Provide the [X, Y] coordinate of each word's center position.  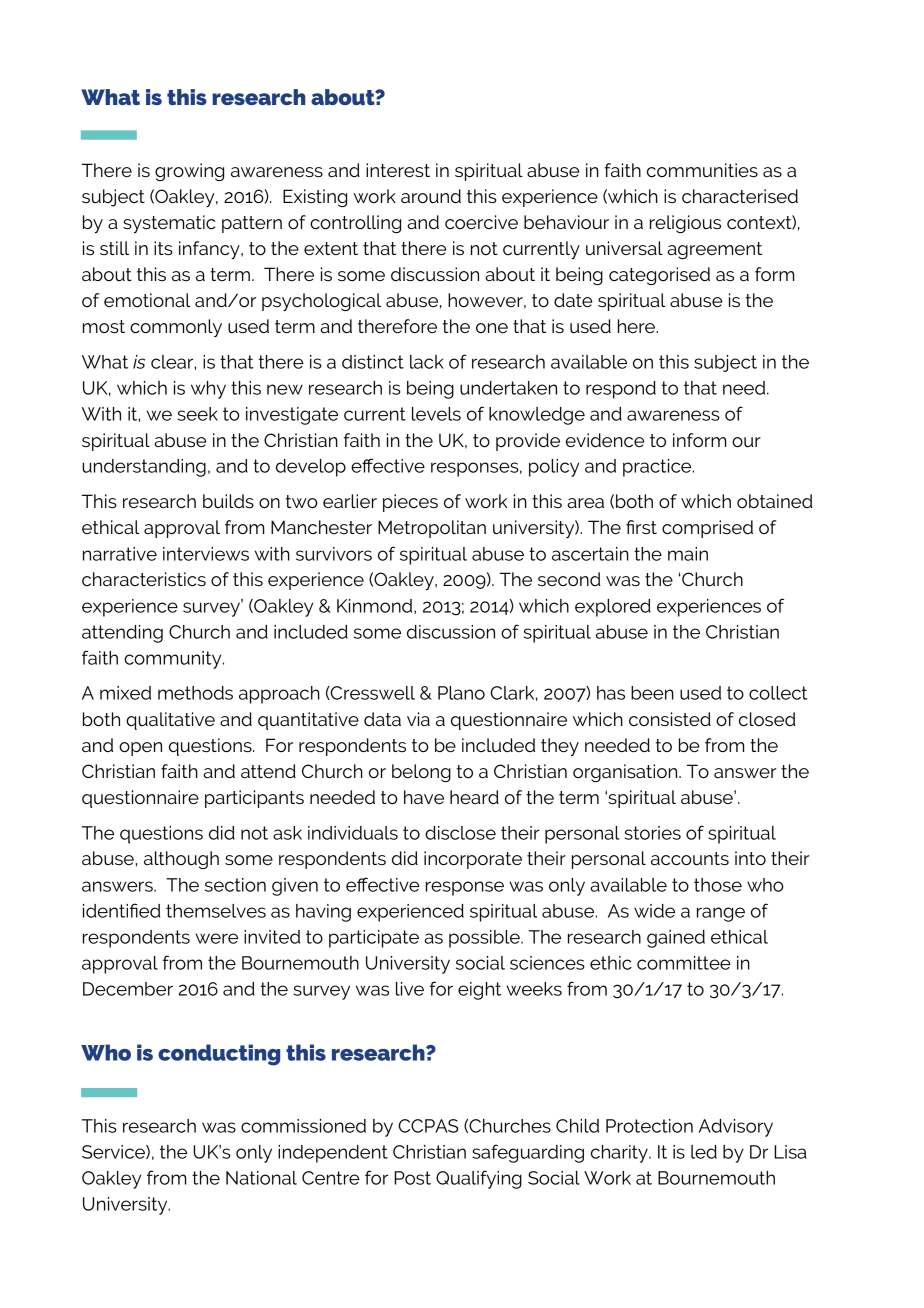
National [261, 1178]
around [431, 196]
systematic [169, 224]
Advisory [736, 1128]
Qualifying [479, 1179]
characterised [740, 196]
